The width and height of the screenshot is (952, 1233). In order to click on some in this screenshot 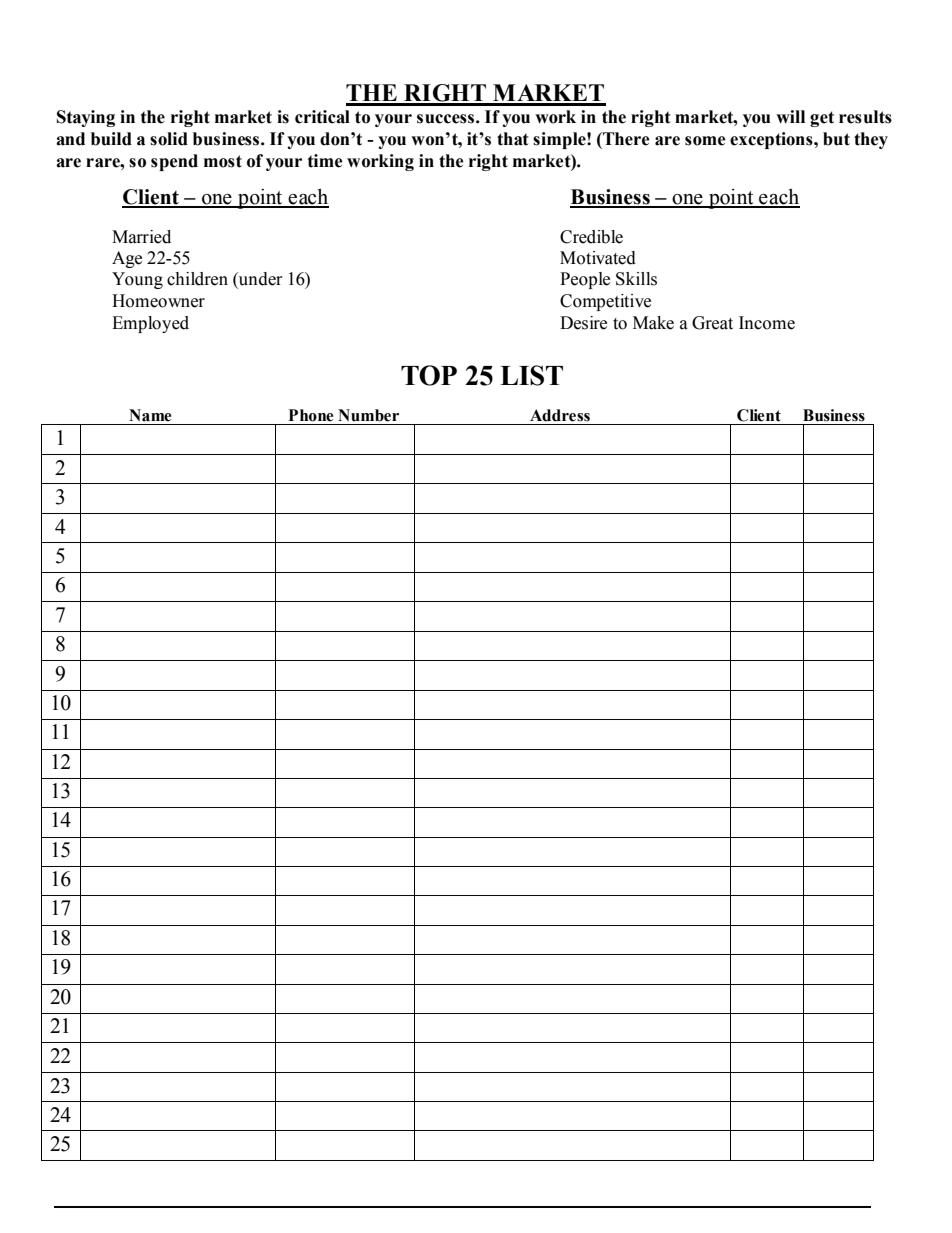, I will do `click(705, 141)`.
